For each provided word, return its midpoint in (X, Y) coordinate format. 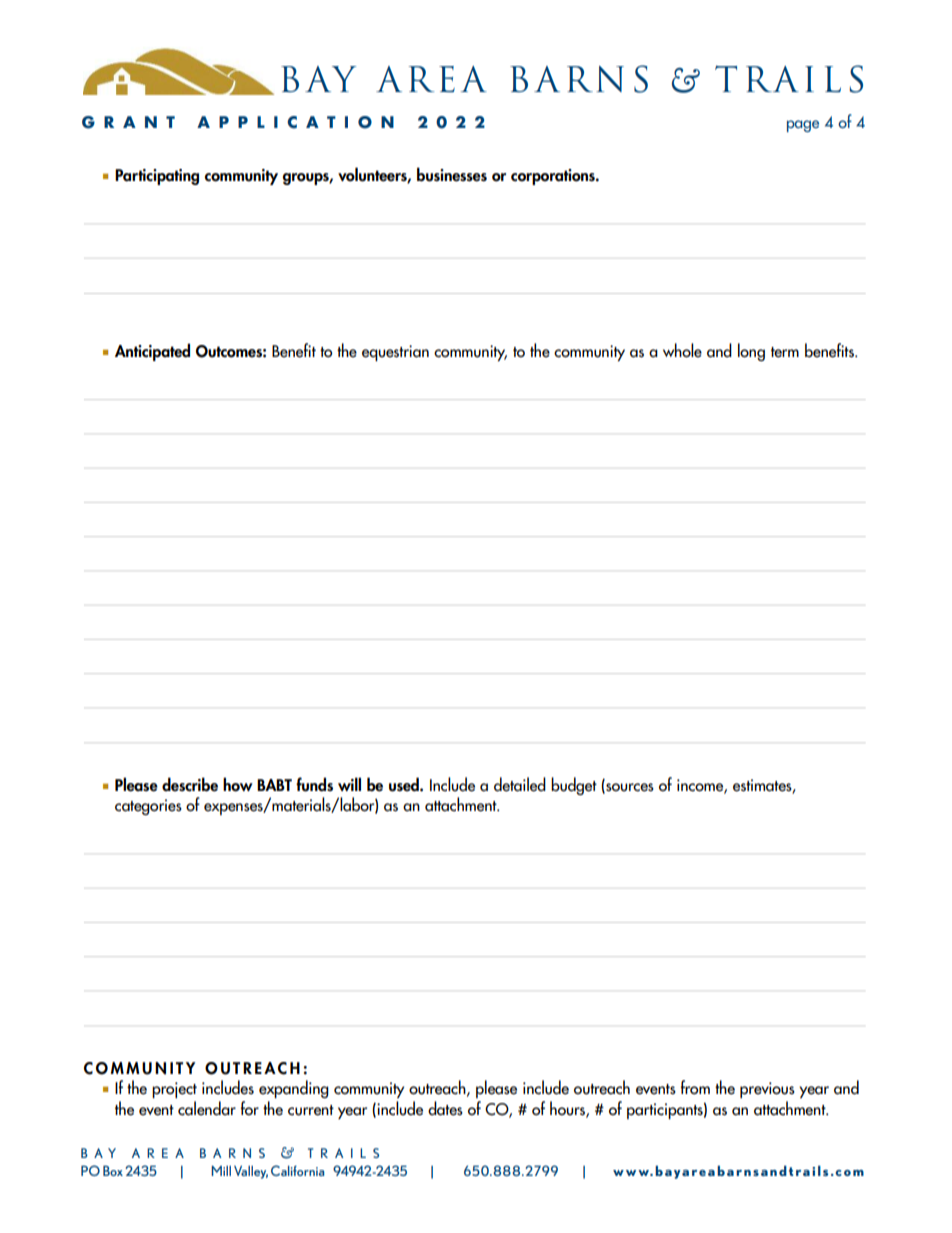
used (405, 784)
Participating (157, 177)
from (695, 1087)
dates (445, 1108)
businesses (452, 174)
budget (574, 786)
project (174, 1090)
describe (190, 784)
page (803, 126)
